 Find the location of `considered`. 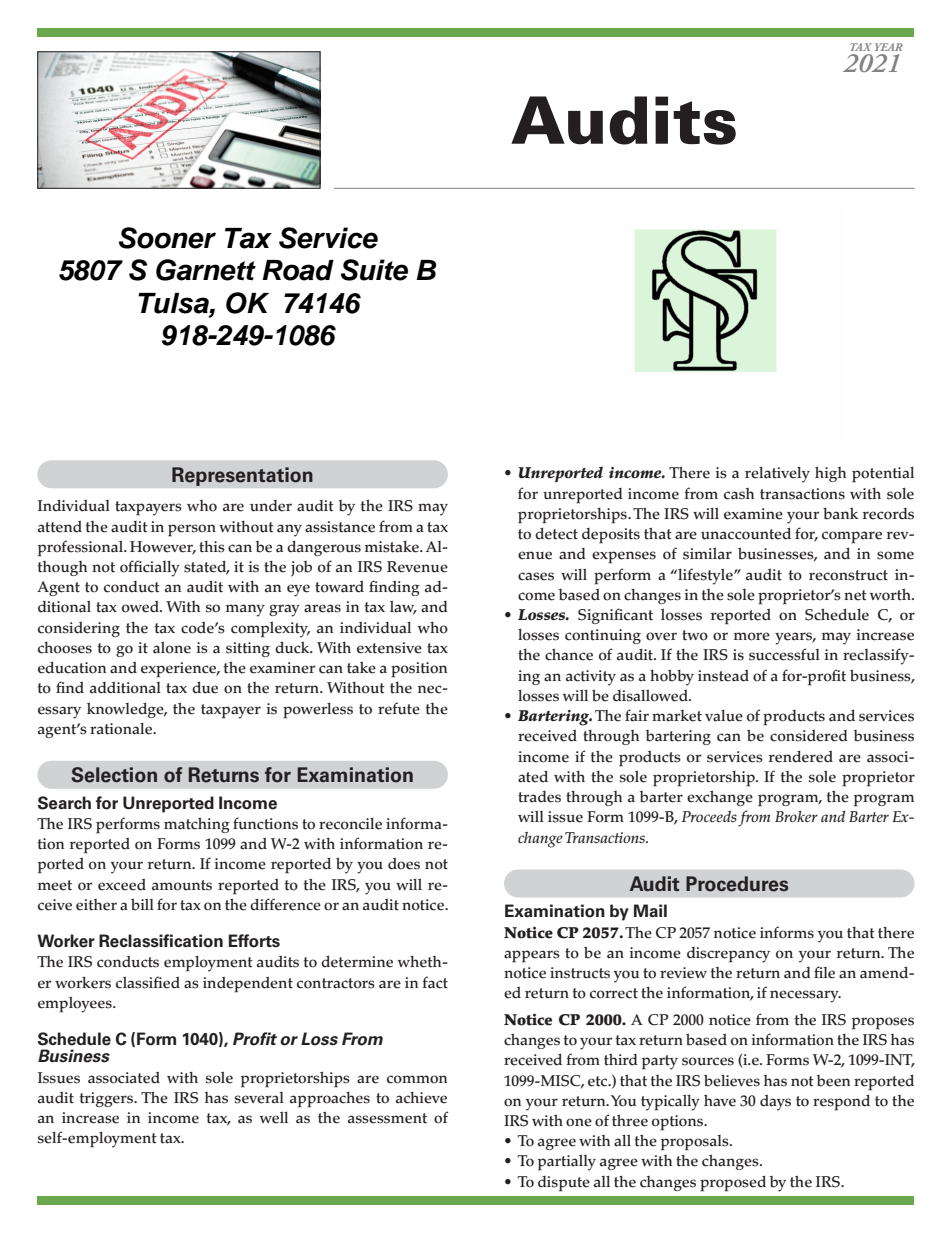

considered is located at coordinates (809, 736).
